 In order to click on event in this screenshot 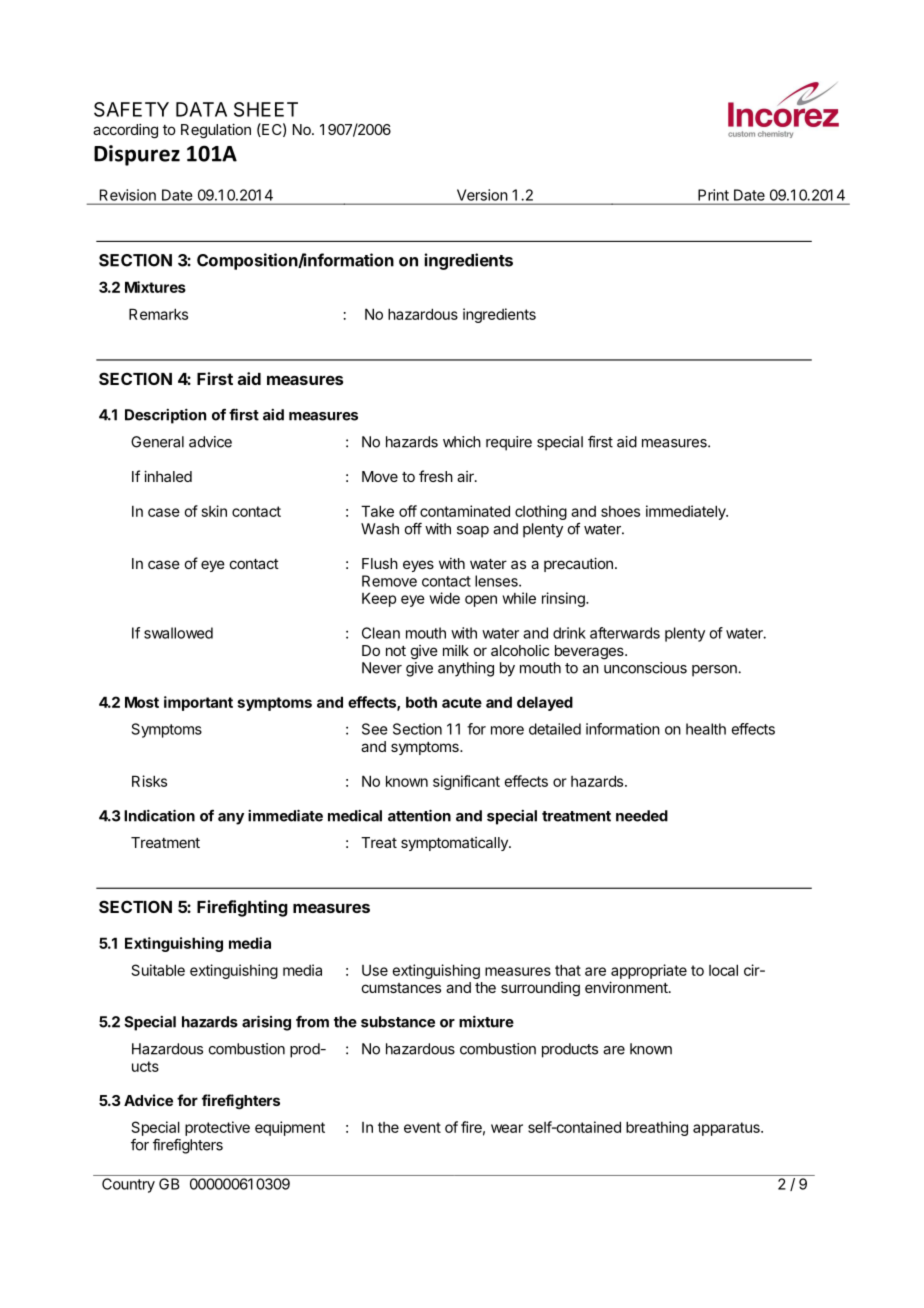, I will do `click(422, 1127)`.
